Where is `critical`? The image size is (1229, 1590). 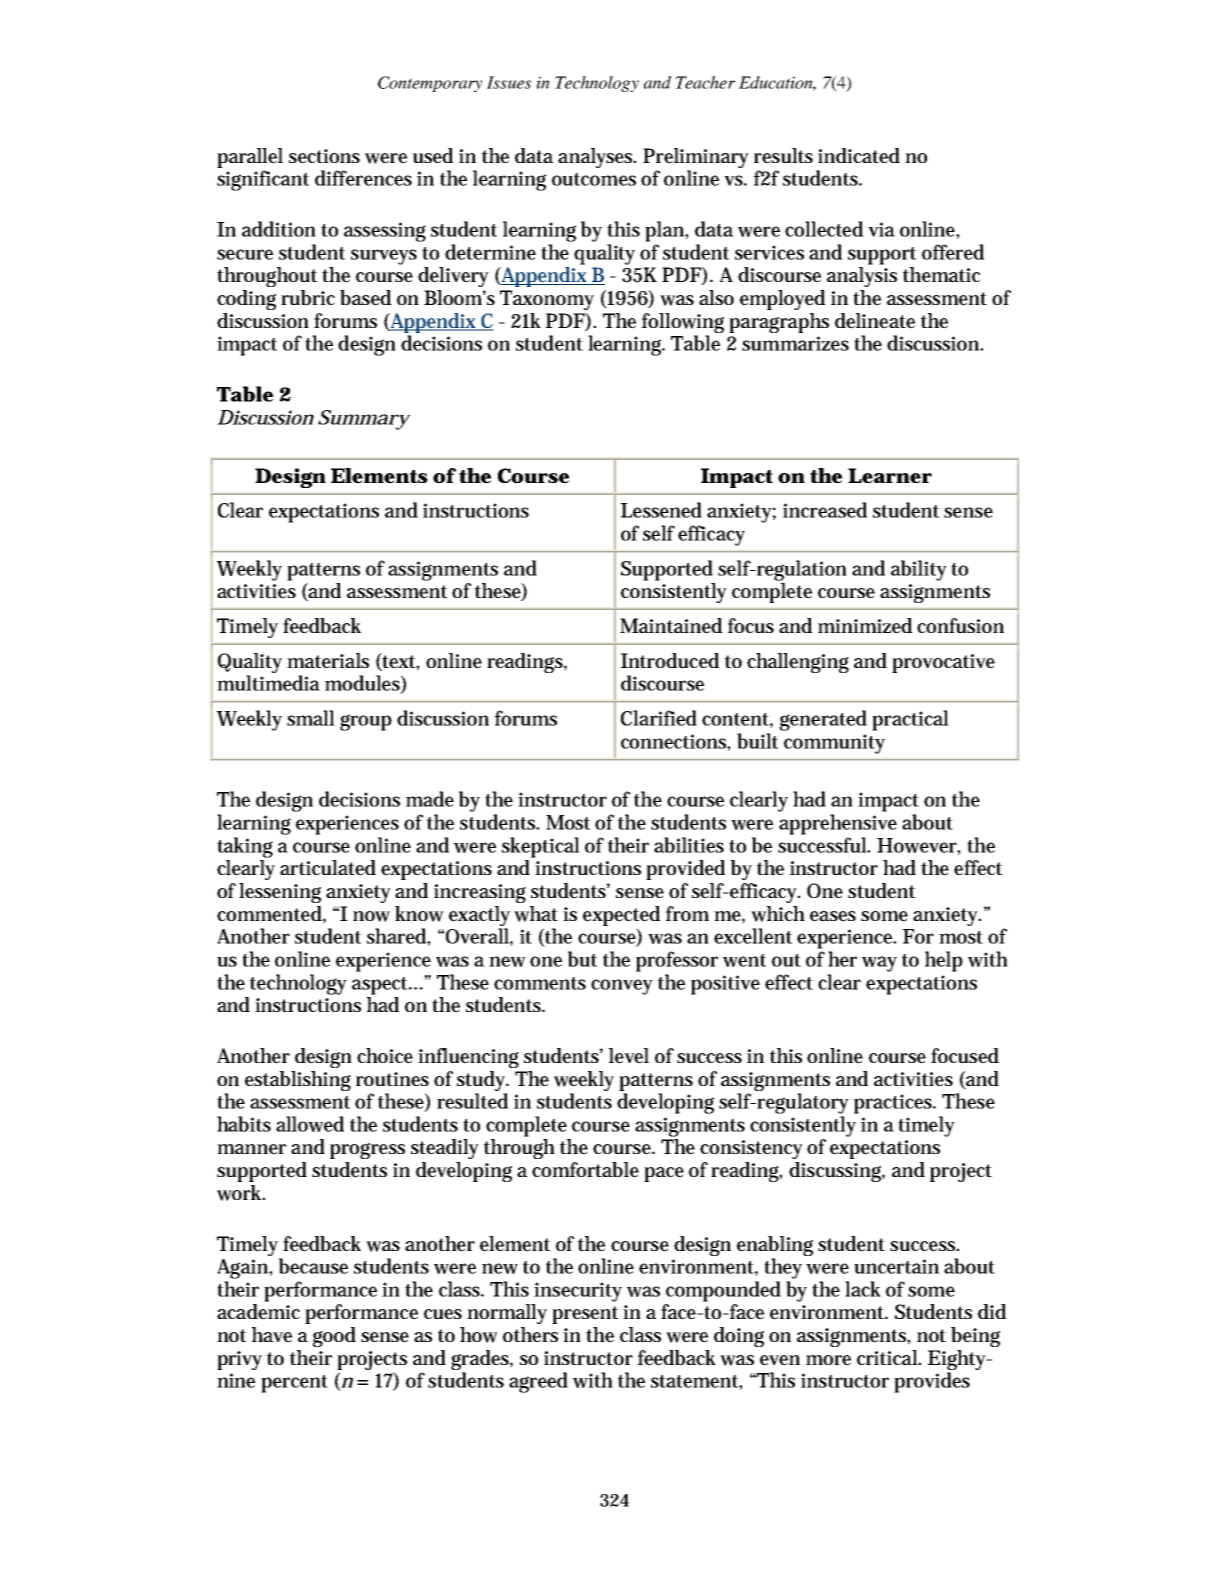 critical is located at coordinates (888, 1357).
